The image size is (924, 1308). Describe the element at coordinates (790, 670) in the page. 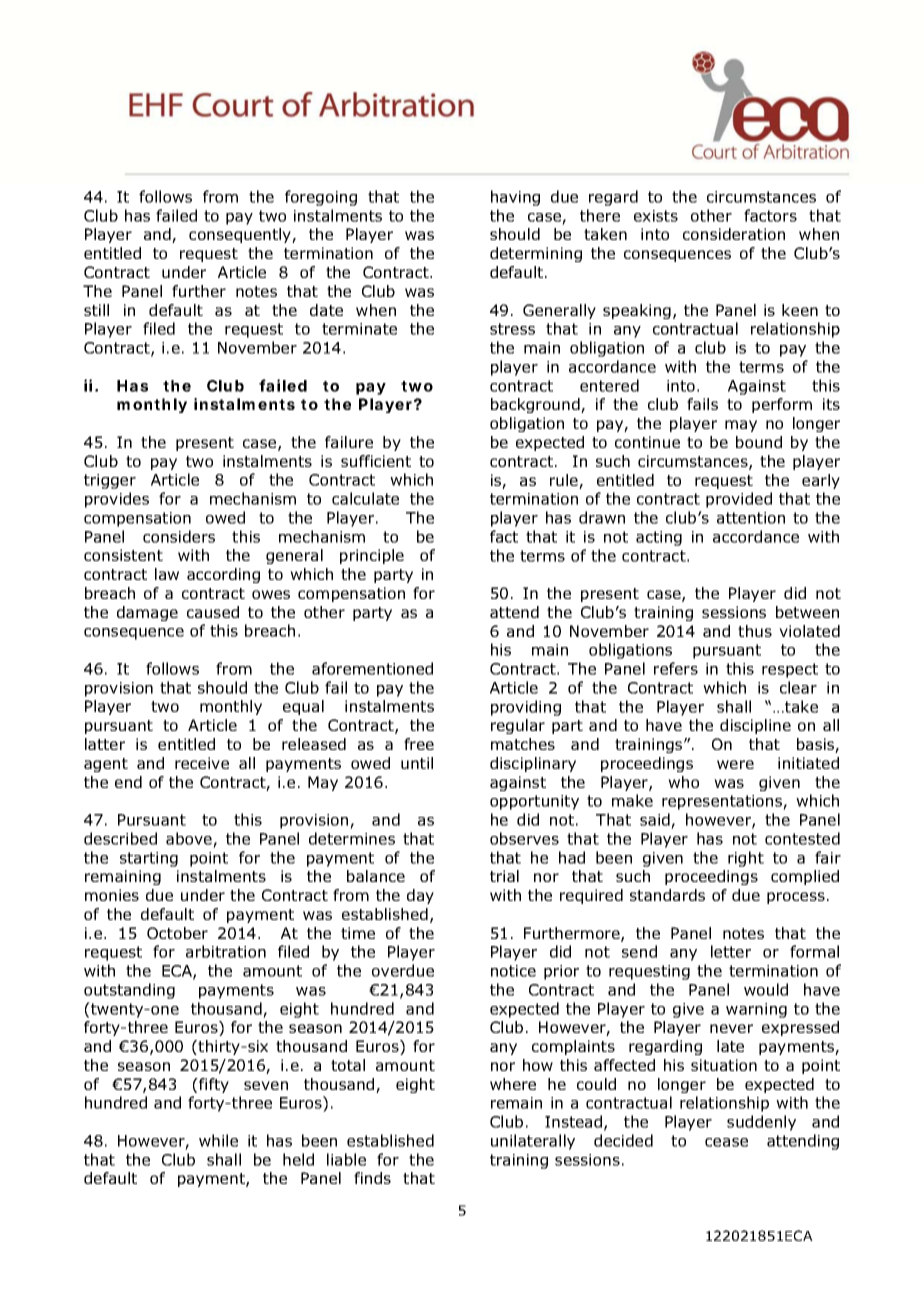

I see `respect` at that location.
